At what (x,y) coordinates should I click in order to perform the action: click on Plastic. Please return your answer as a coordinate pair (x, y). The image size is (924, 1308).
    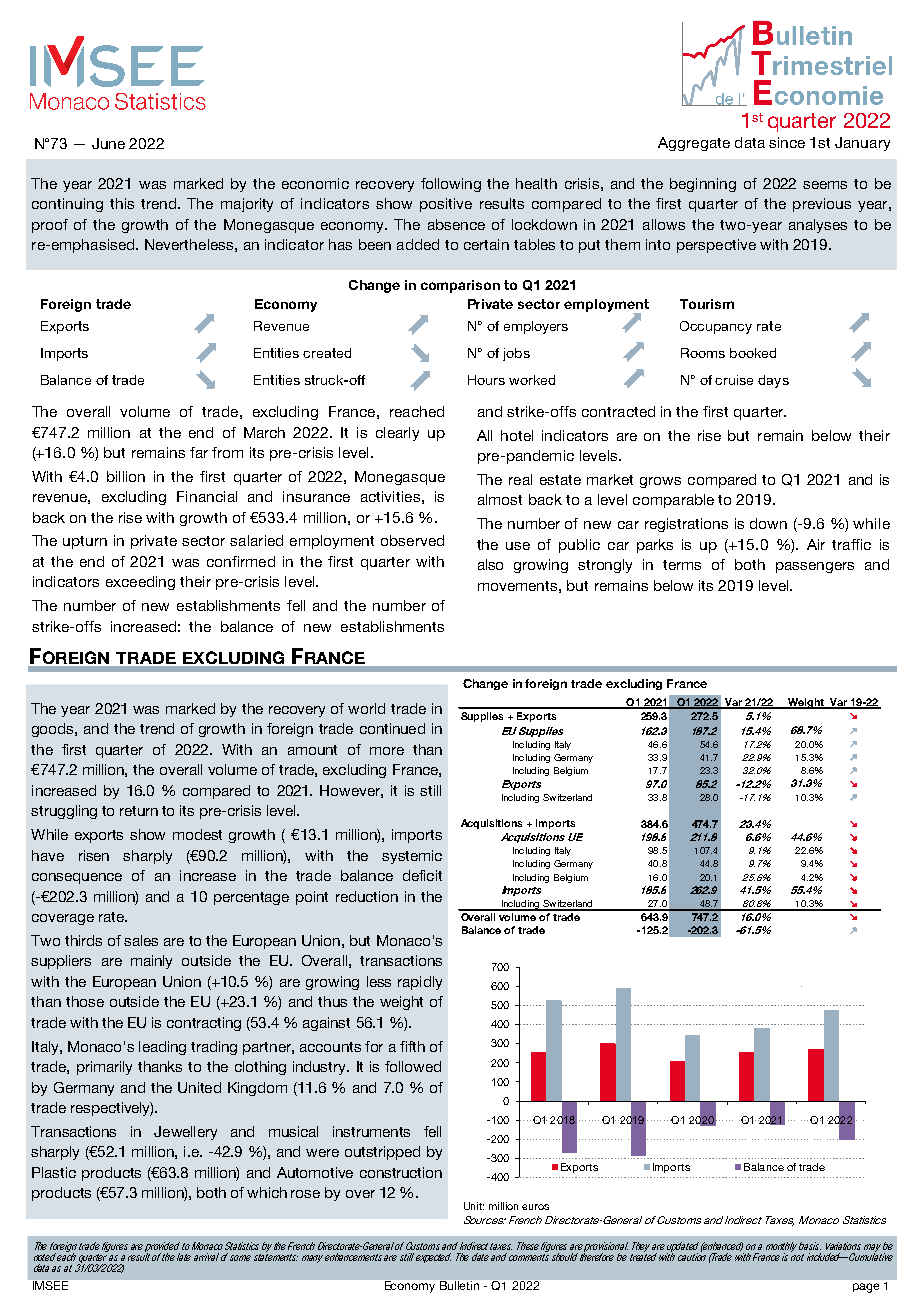
    Looking at the image, I should click on (54, 1172).
